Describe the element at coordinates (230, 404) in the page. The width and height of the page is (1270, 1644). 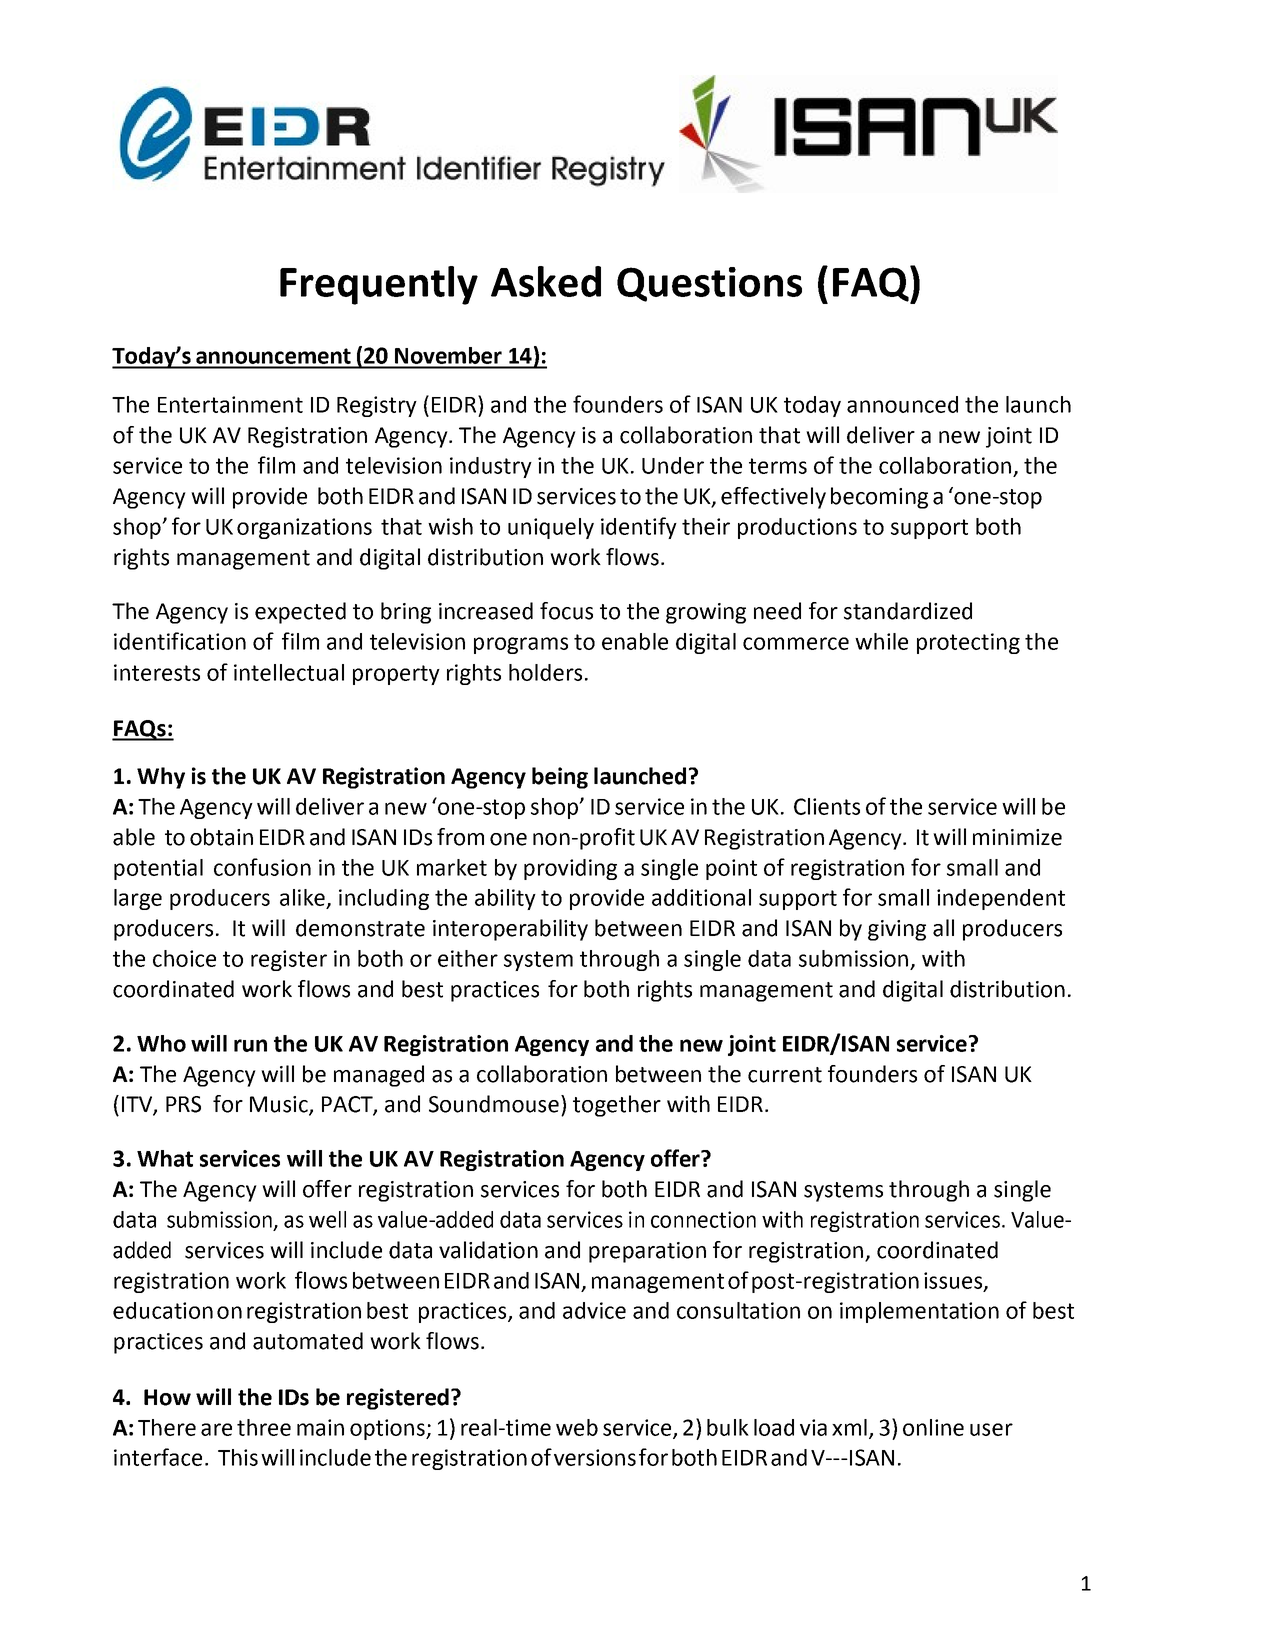
I see `Entertainment` at that location.
